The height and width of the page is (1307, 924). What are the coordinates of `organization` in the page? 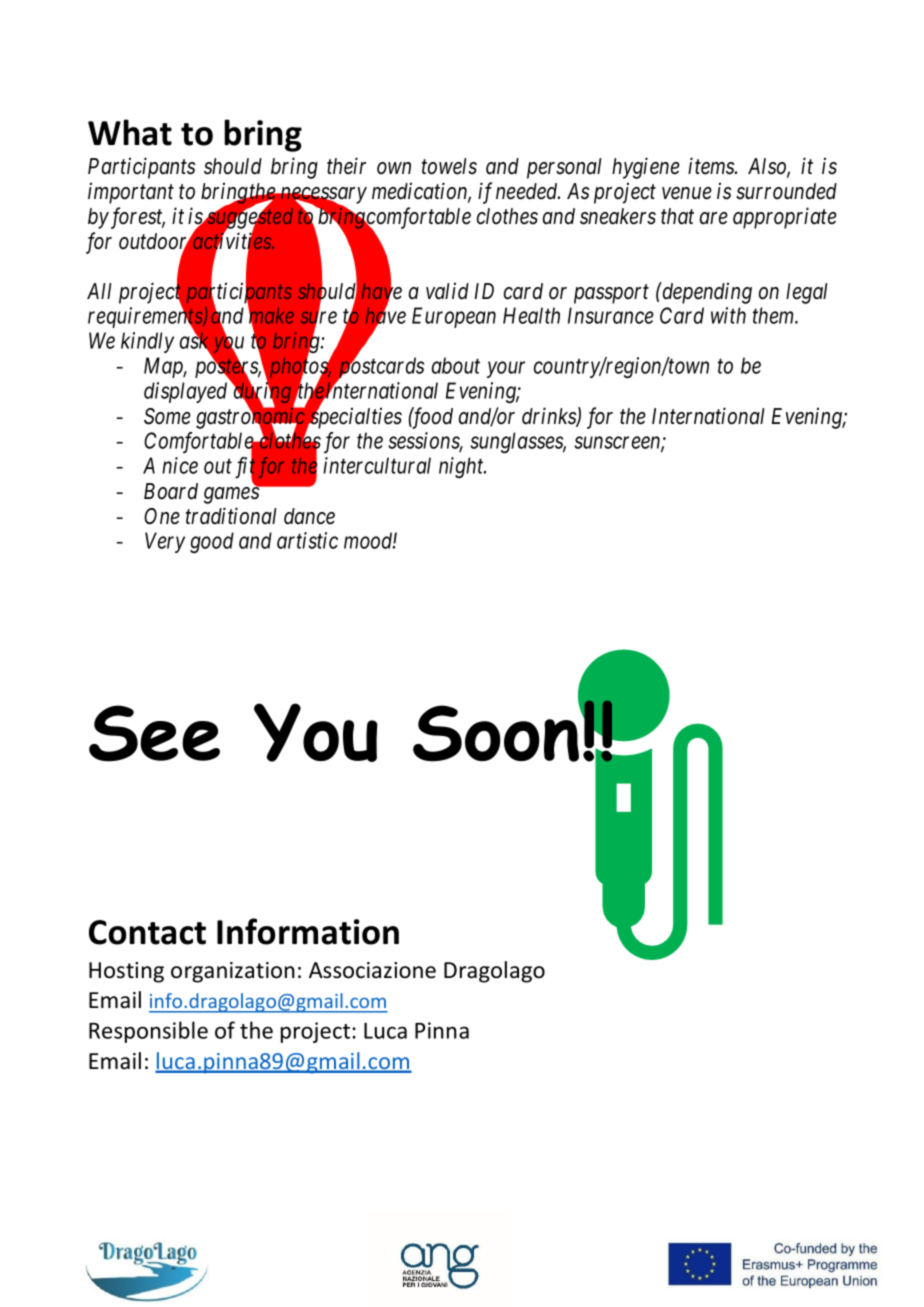 It's located at (233, 972).
